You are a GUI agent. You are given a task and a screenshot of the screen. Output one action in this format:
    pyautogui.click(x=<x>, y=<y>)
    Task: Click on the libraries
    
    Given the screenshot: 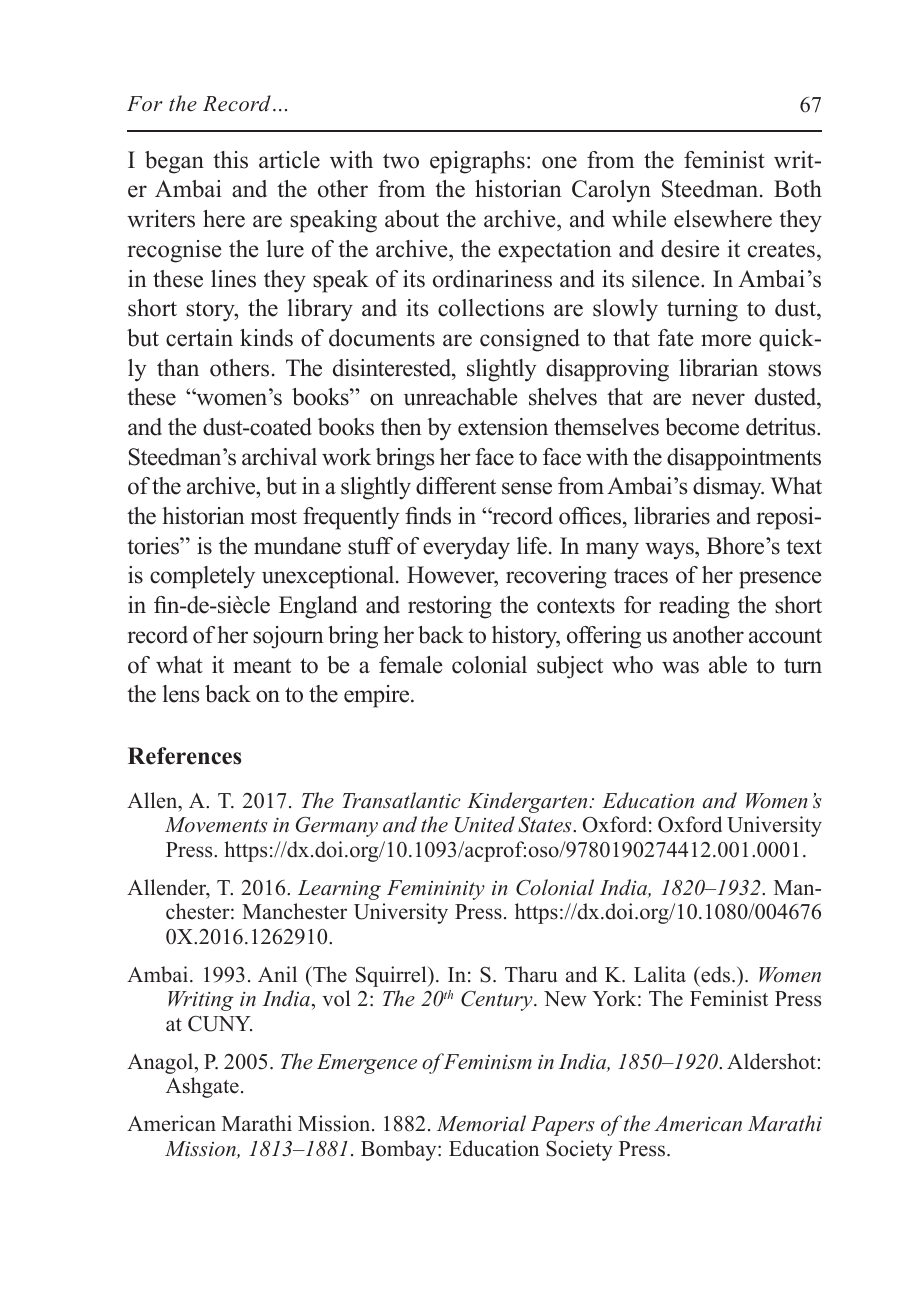 What is the action you would take?
    pyautogui.click(x=672, y=516)
